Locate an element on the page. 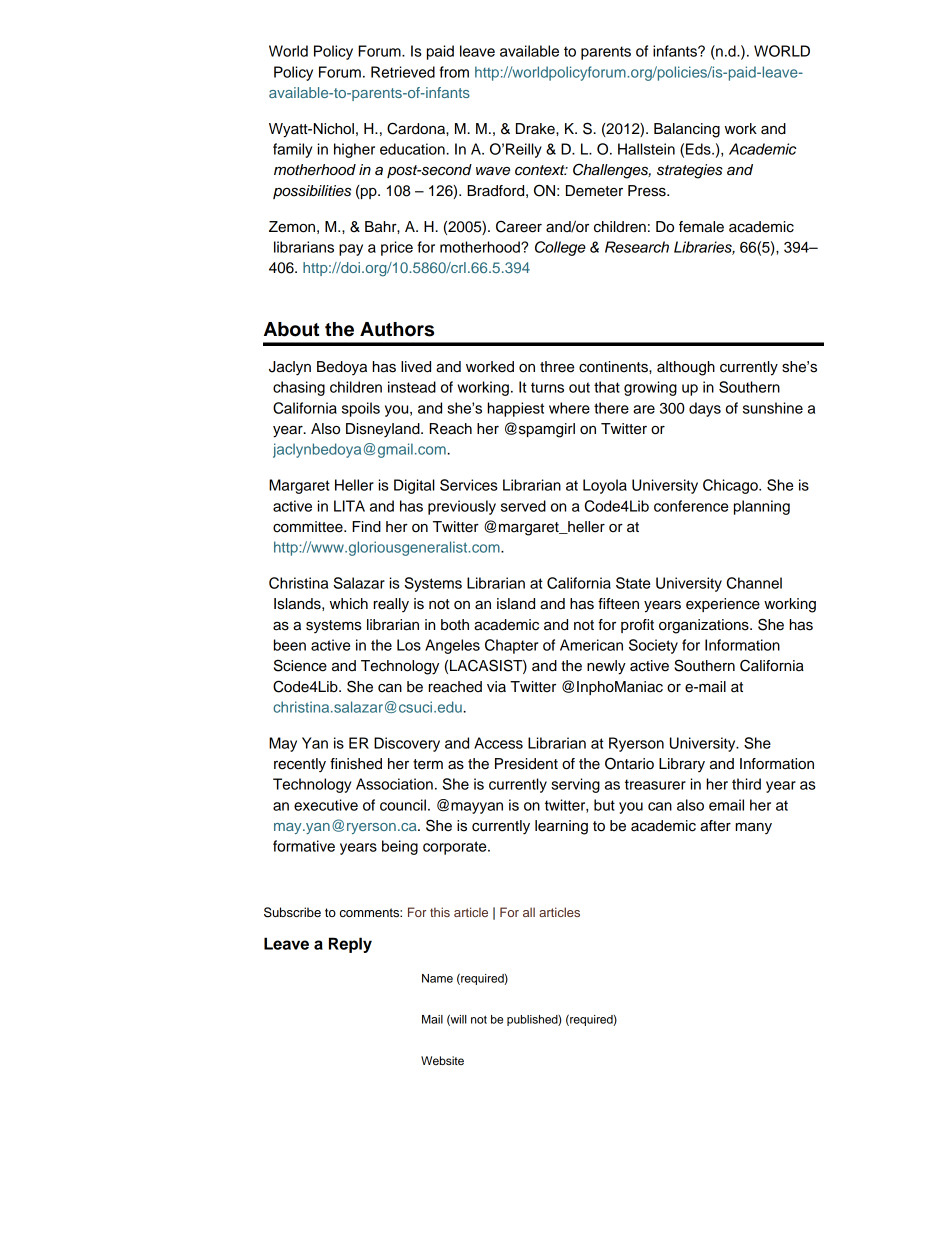 The width and height of the image is (952, 1233). Drake is located at coordinates (536, 129).
